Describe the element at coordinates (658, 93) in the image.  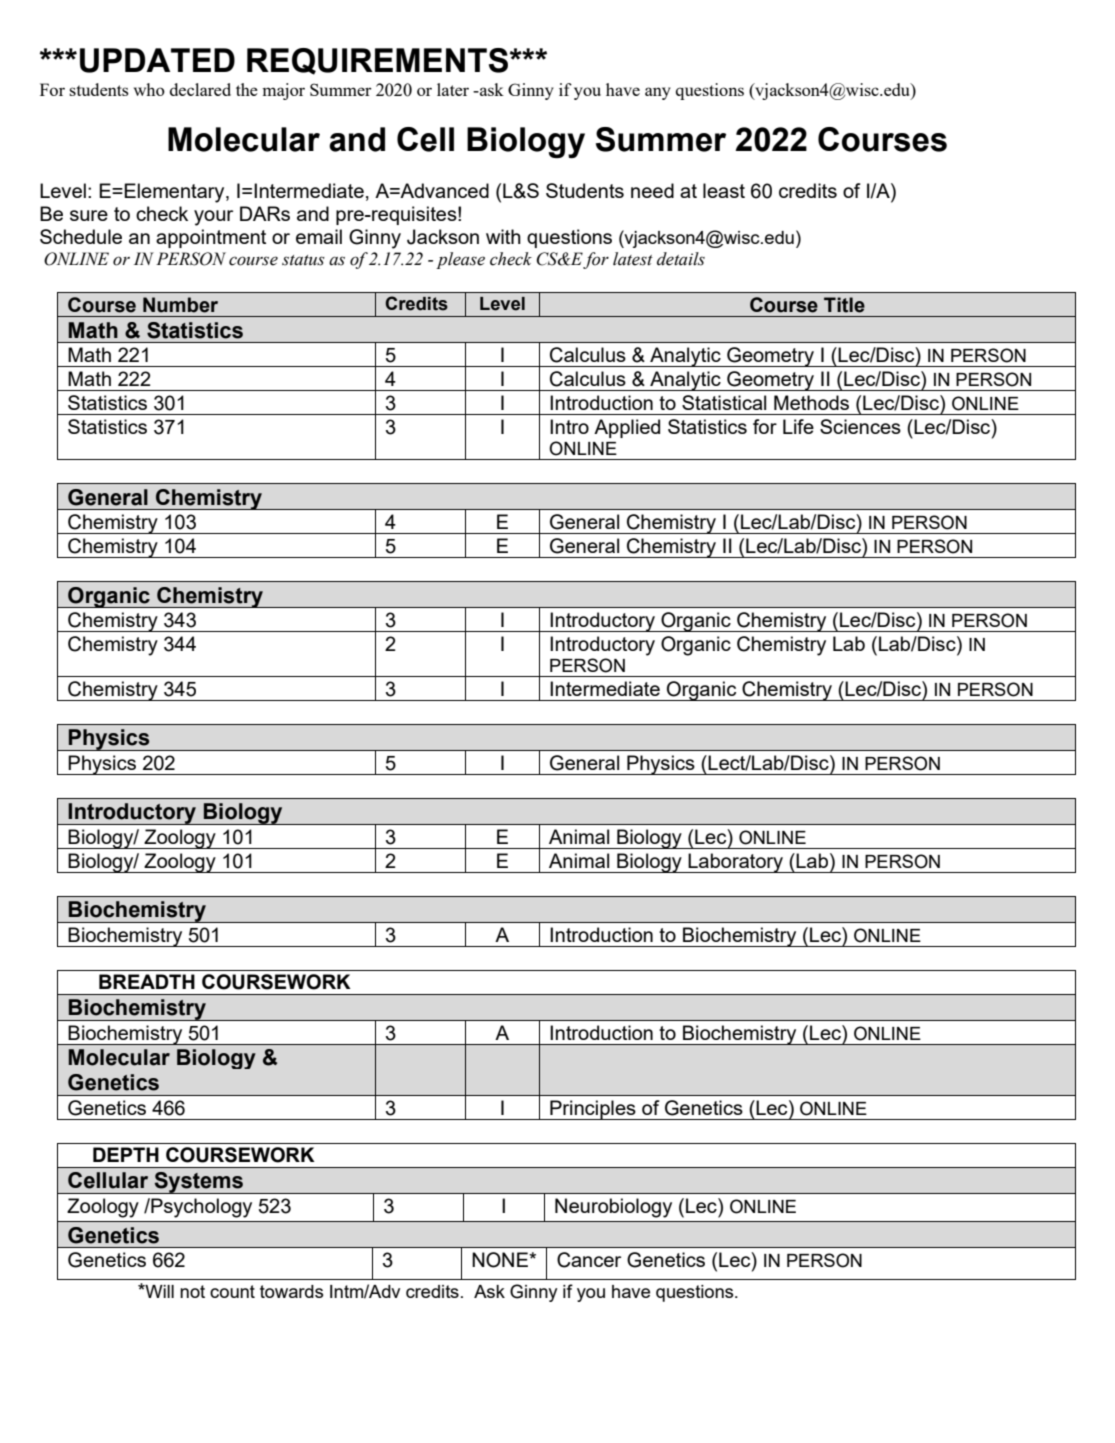
I see `any` at that location.
